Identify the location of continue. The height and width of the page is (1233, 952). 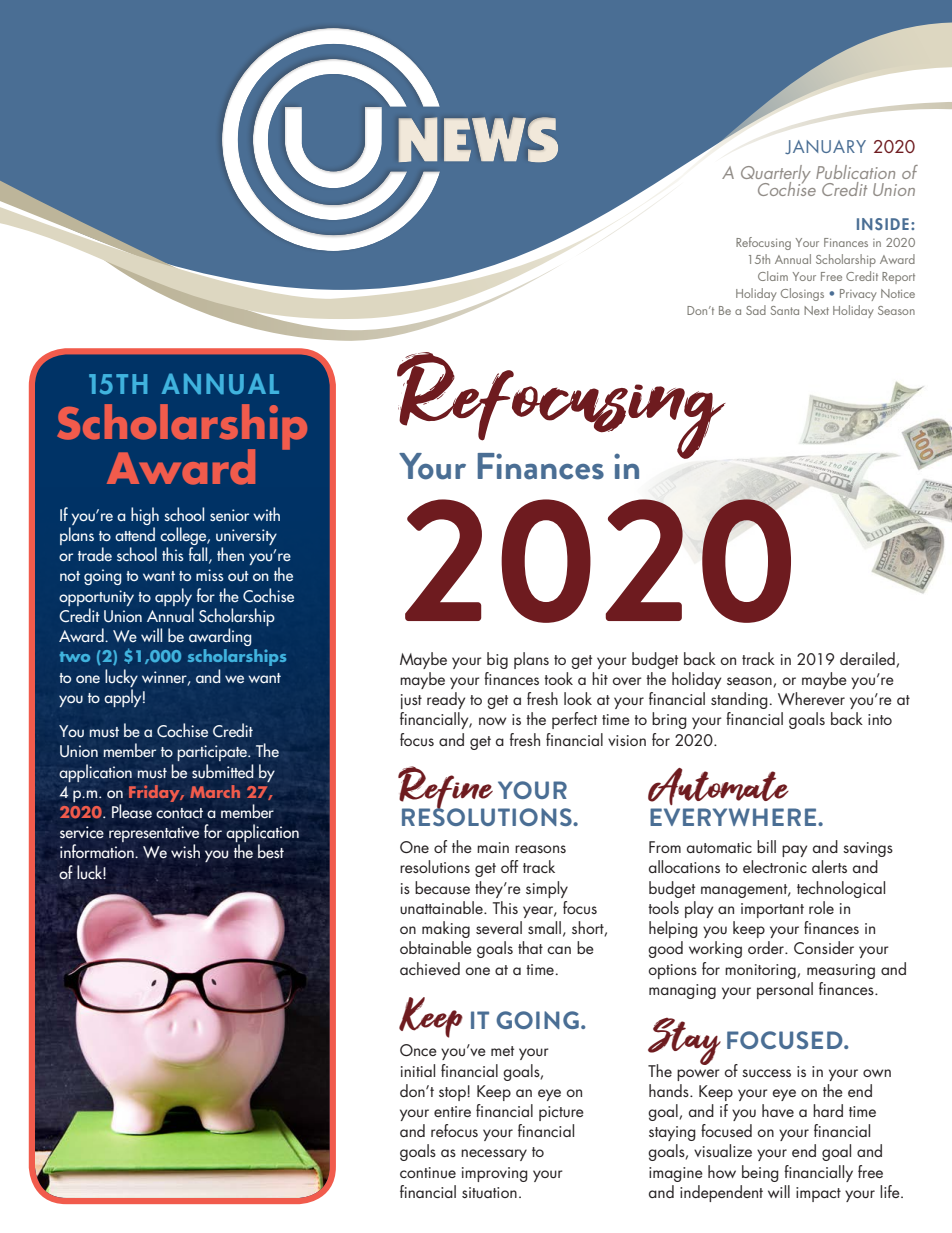
(428, 1172).
